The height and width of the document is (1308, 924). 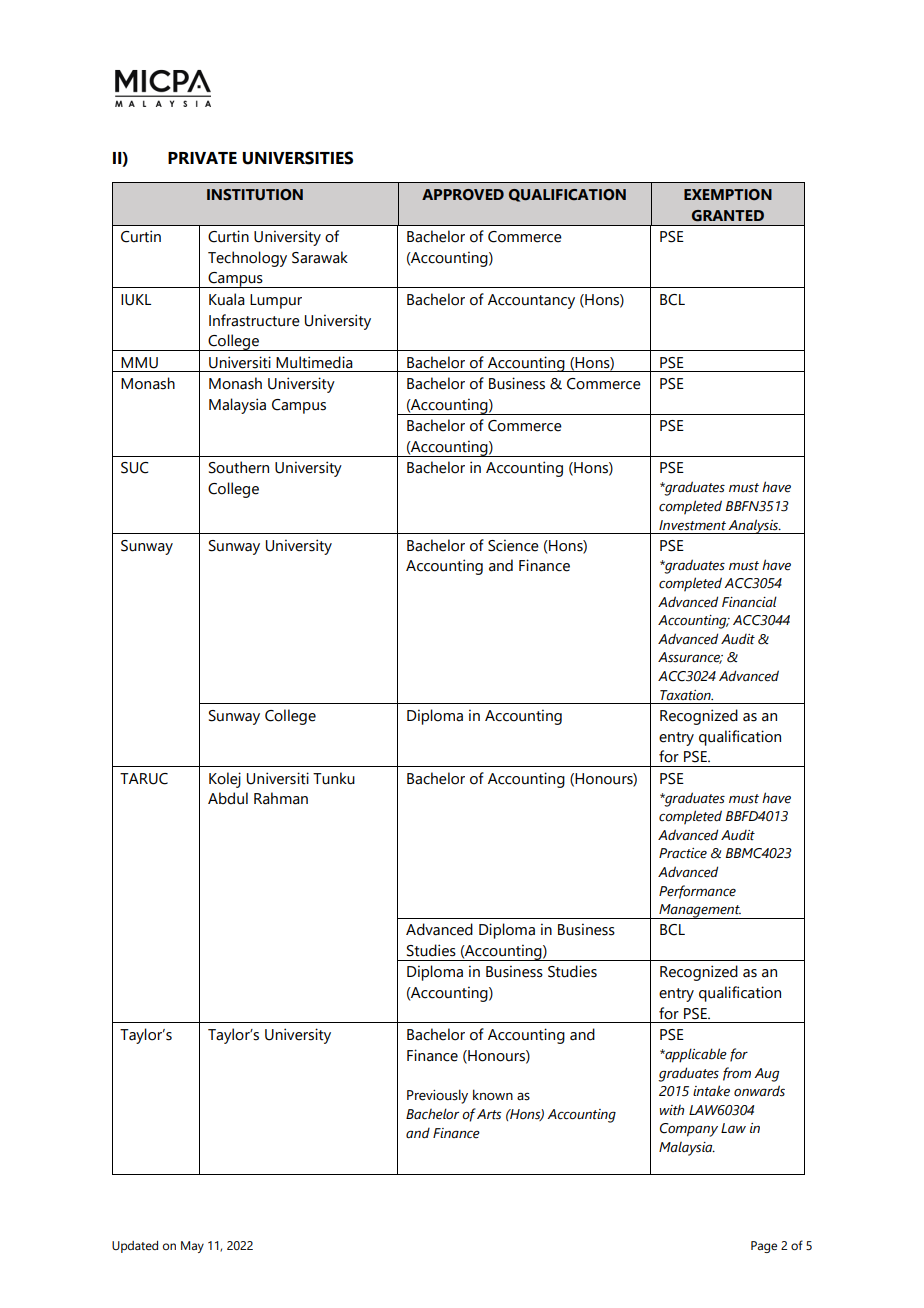 What do you see at coordinates (489, 1114) in the document?
I see `Arts` at bounding box center [489, 1114].
